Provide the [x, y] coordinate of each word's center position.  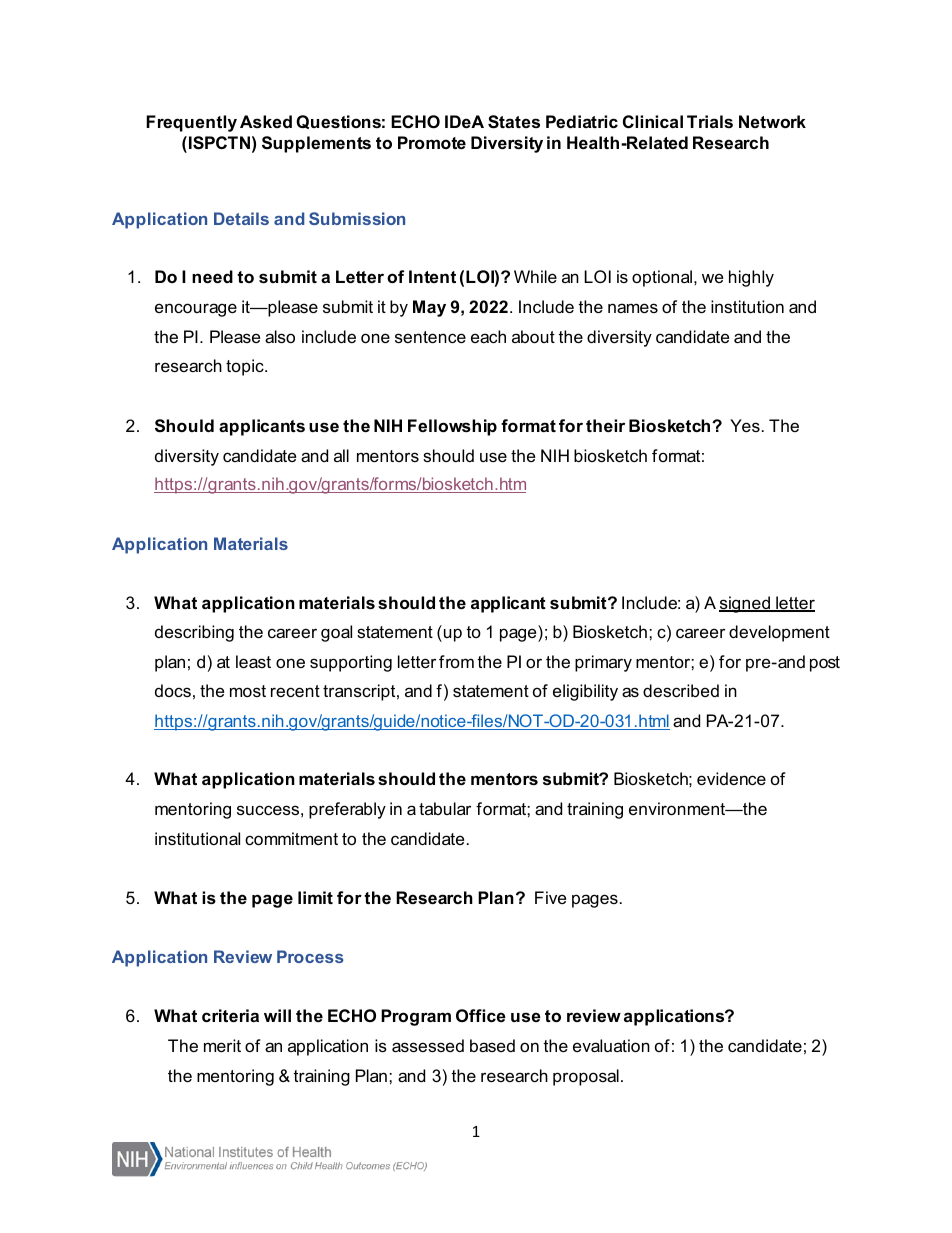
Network [772, 121]
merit [222, 1045]
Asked [266, 121]
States [514, 122]
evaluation [611, 1045]
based [492, 1045]
